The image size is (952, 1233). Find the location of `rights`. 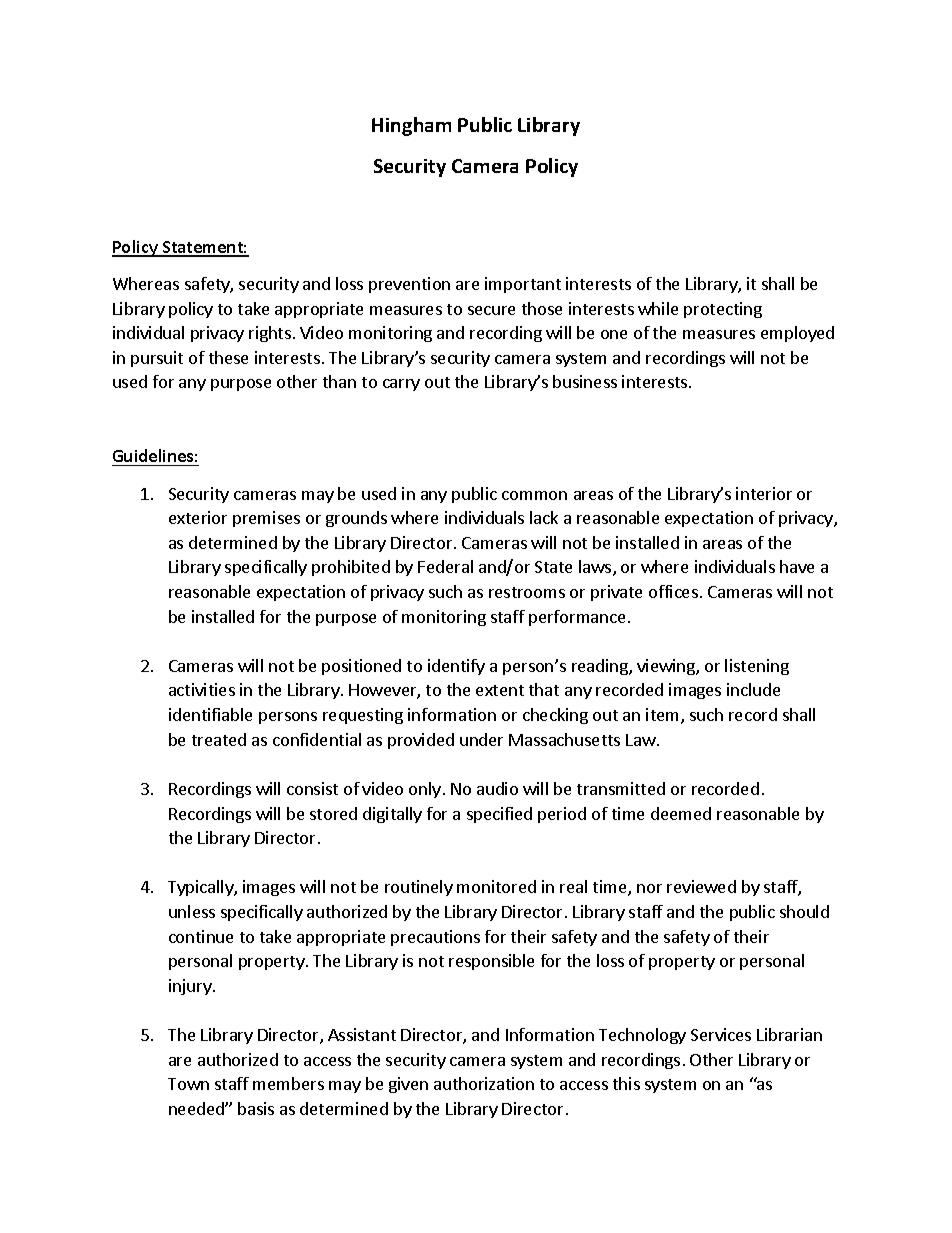

rights is located at coordinates (270, 334).
